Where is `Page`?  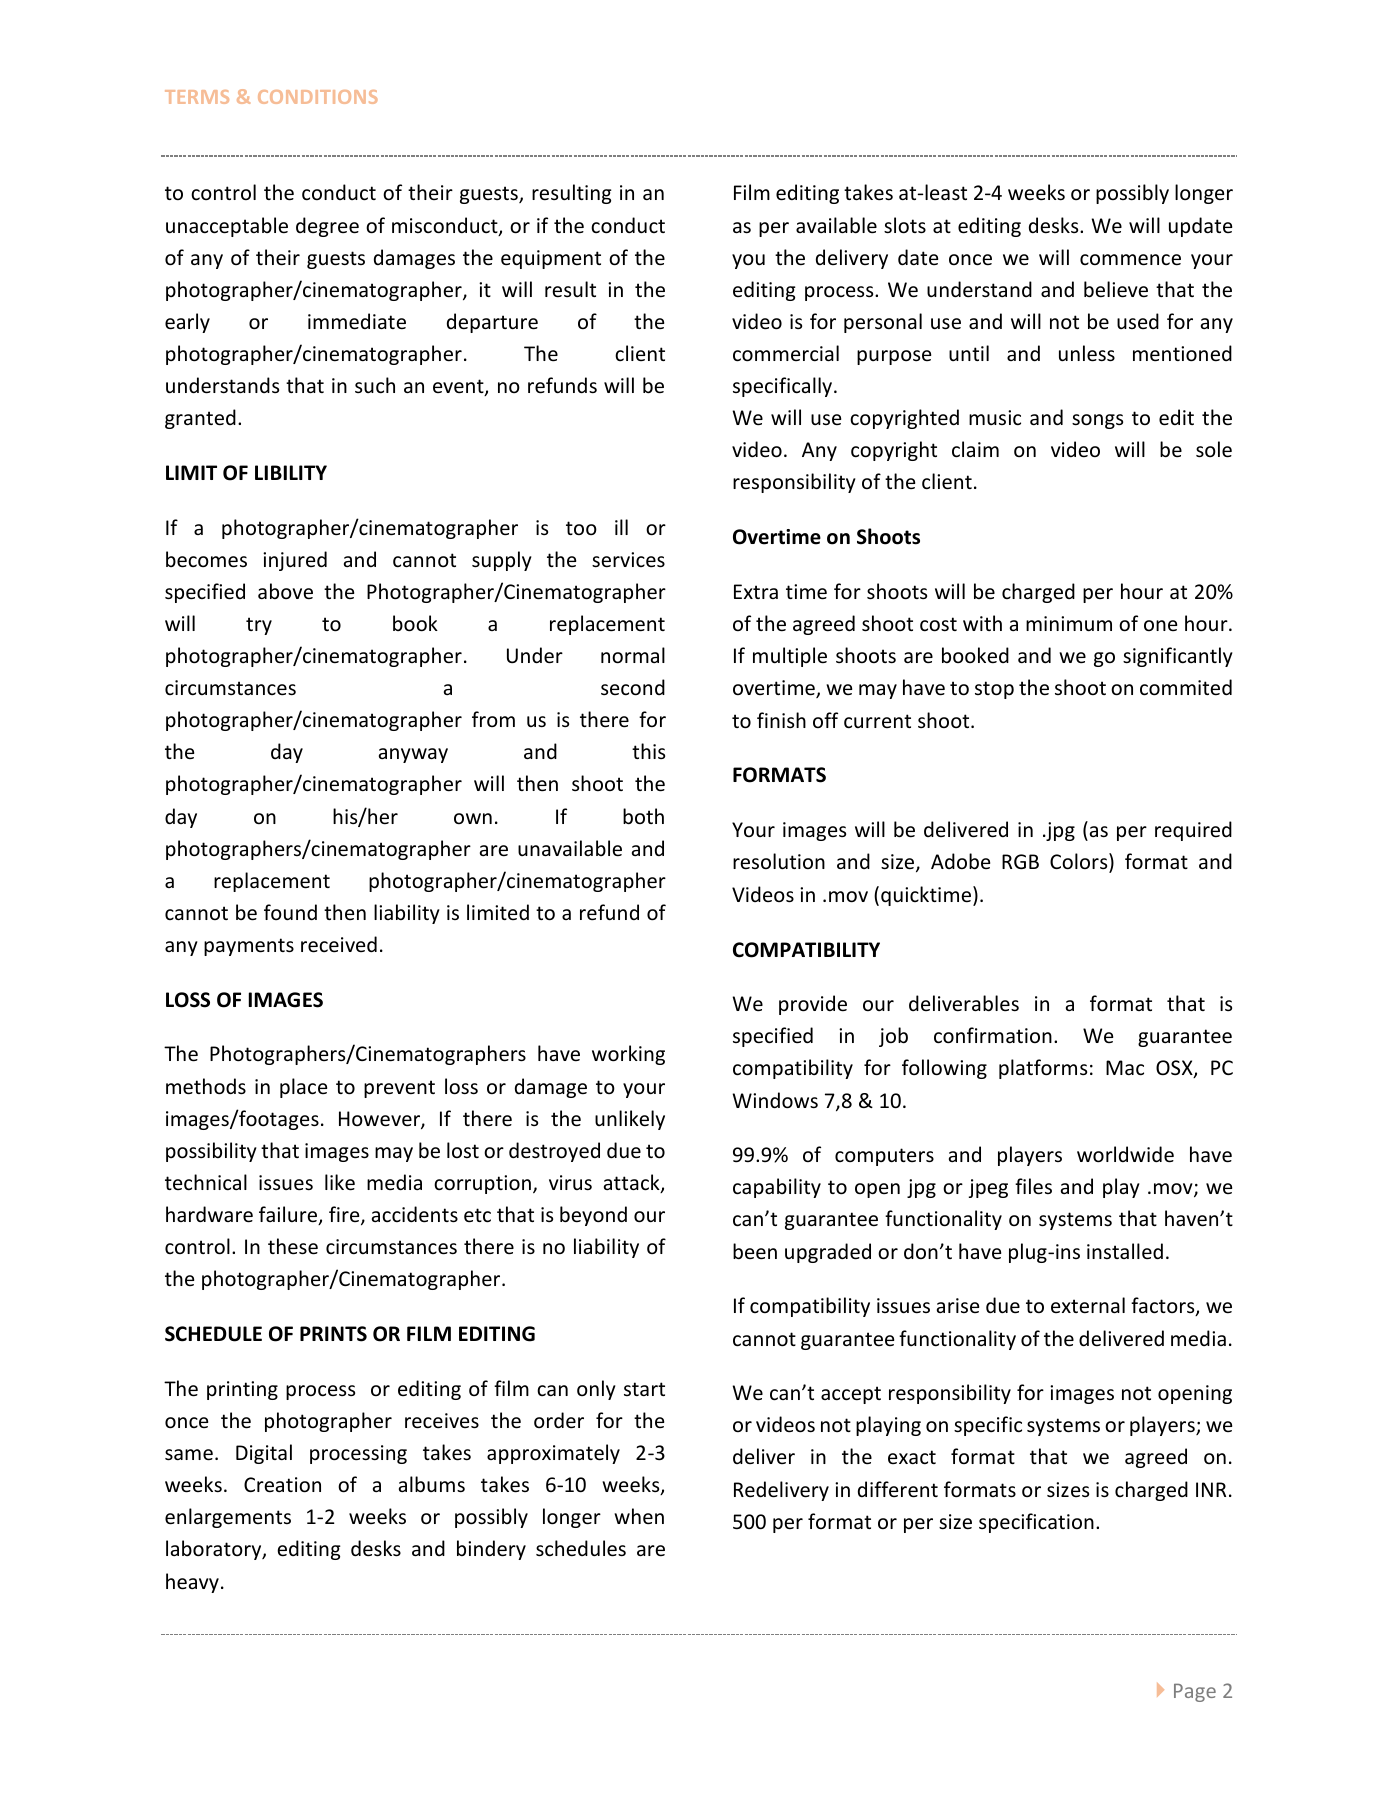
Page is located at coordinates (1195, 1693).
